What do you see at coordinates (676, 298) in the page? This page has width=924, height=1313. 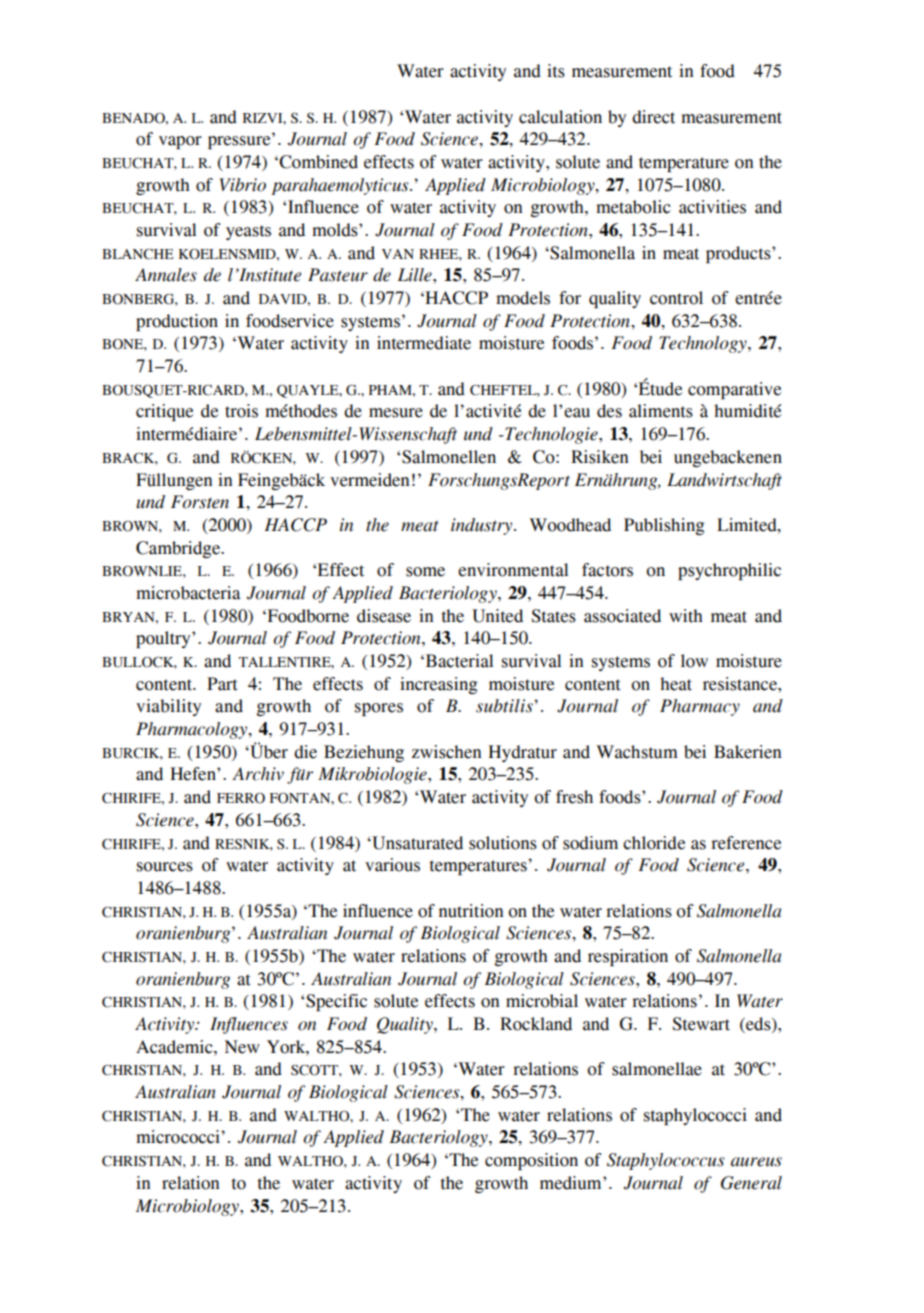 I see `control` at bounding box center [676, 298].
